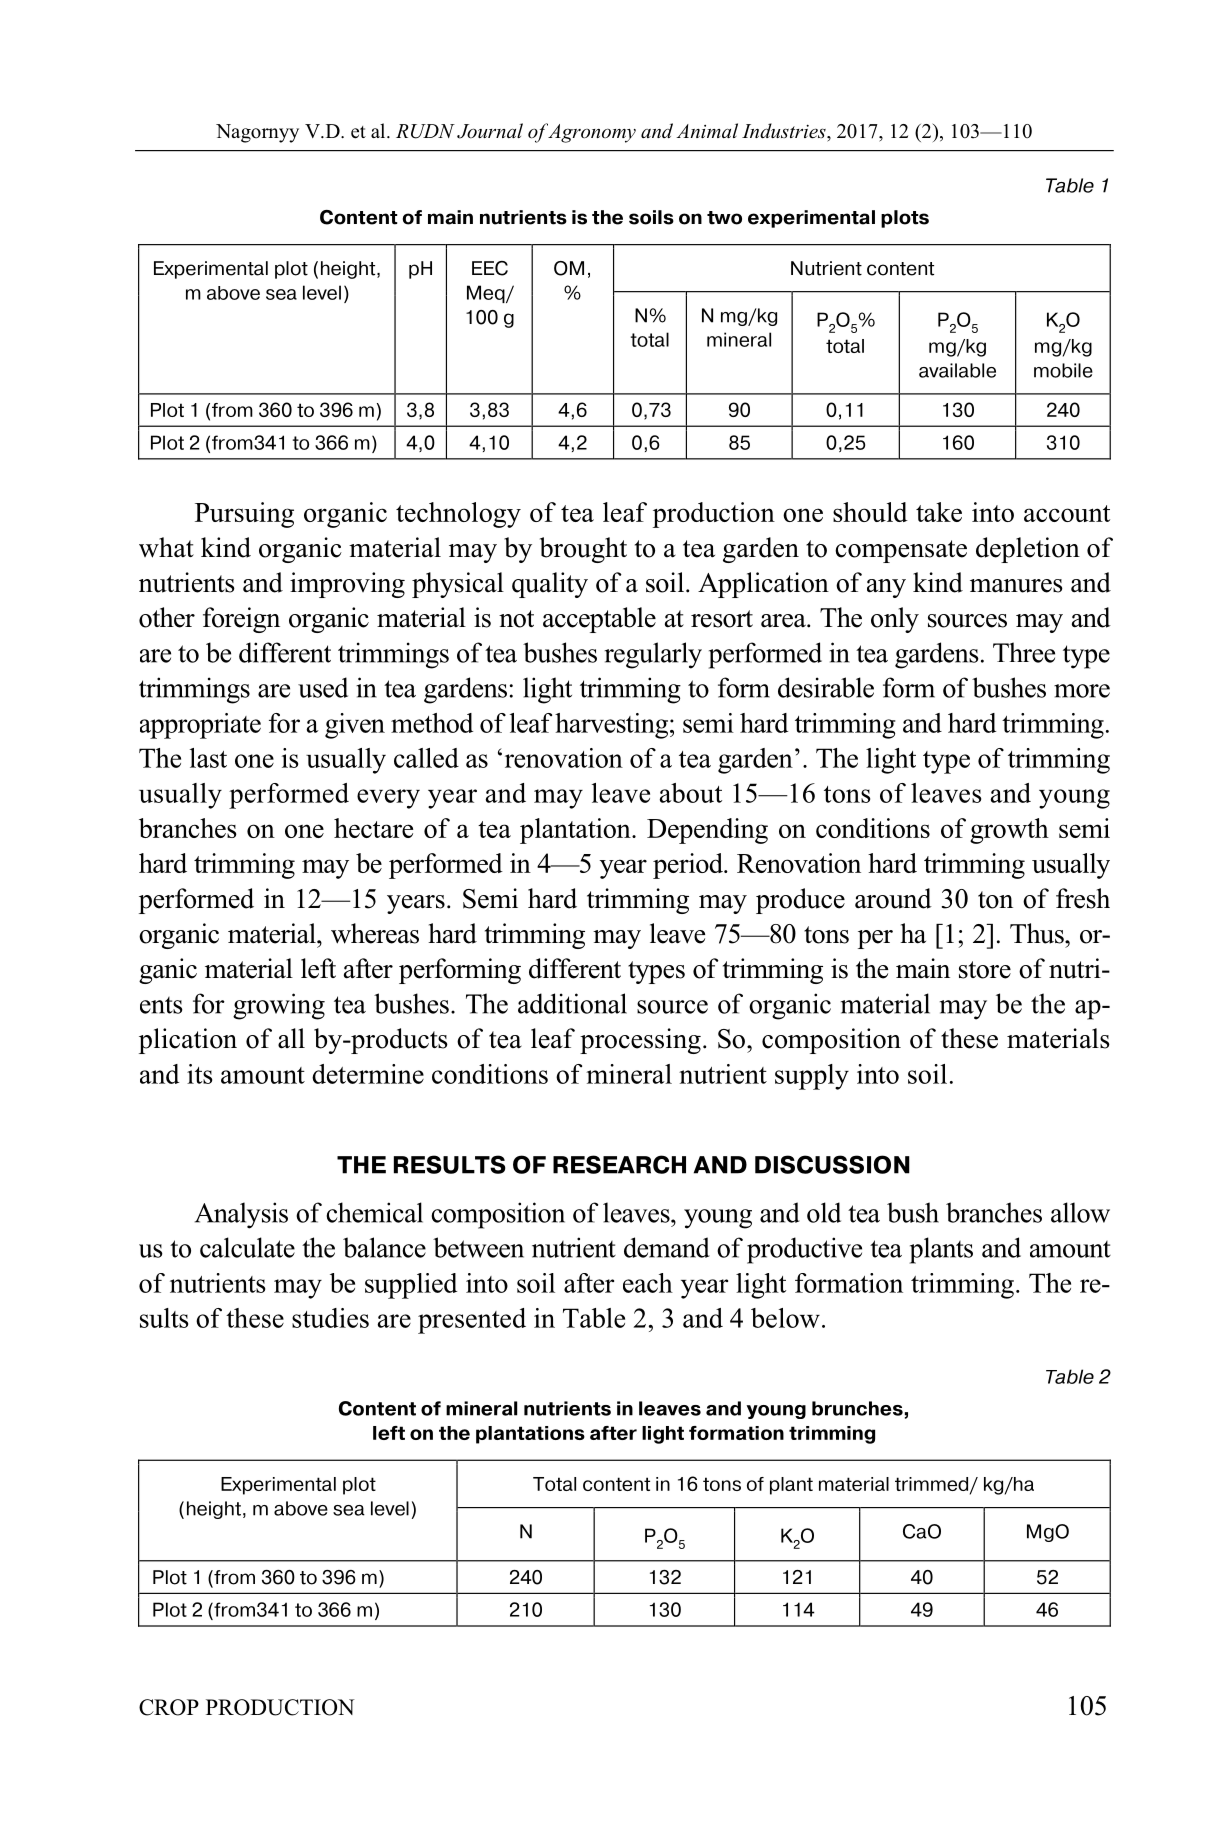 This screenshot has width=1214, height=1839. What do you see at coordinates (785, 131) in the screenshot?
I see `Industries` at bounding box center [785, 131].
